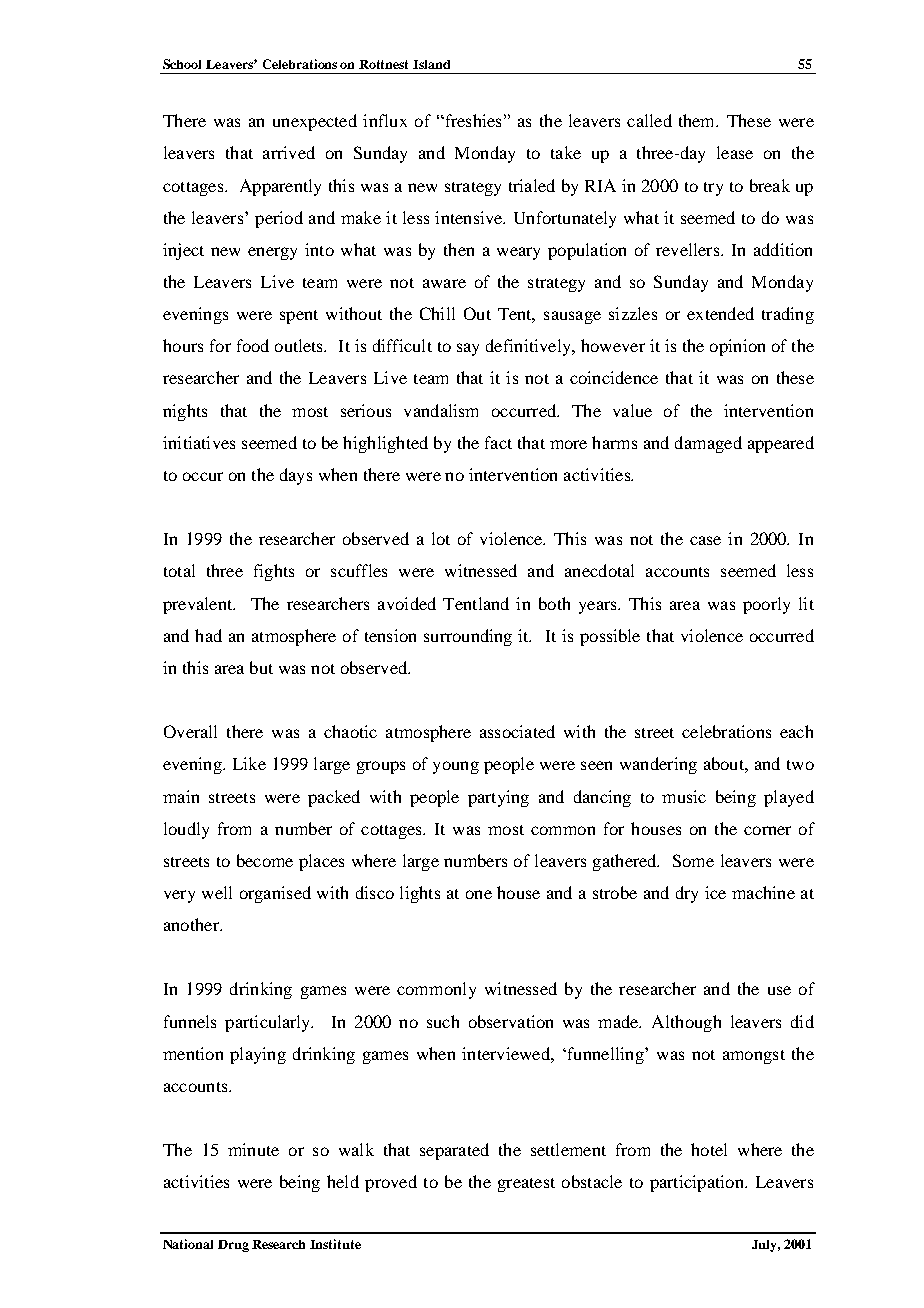  I want to click on them, so click(698, 120).
